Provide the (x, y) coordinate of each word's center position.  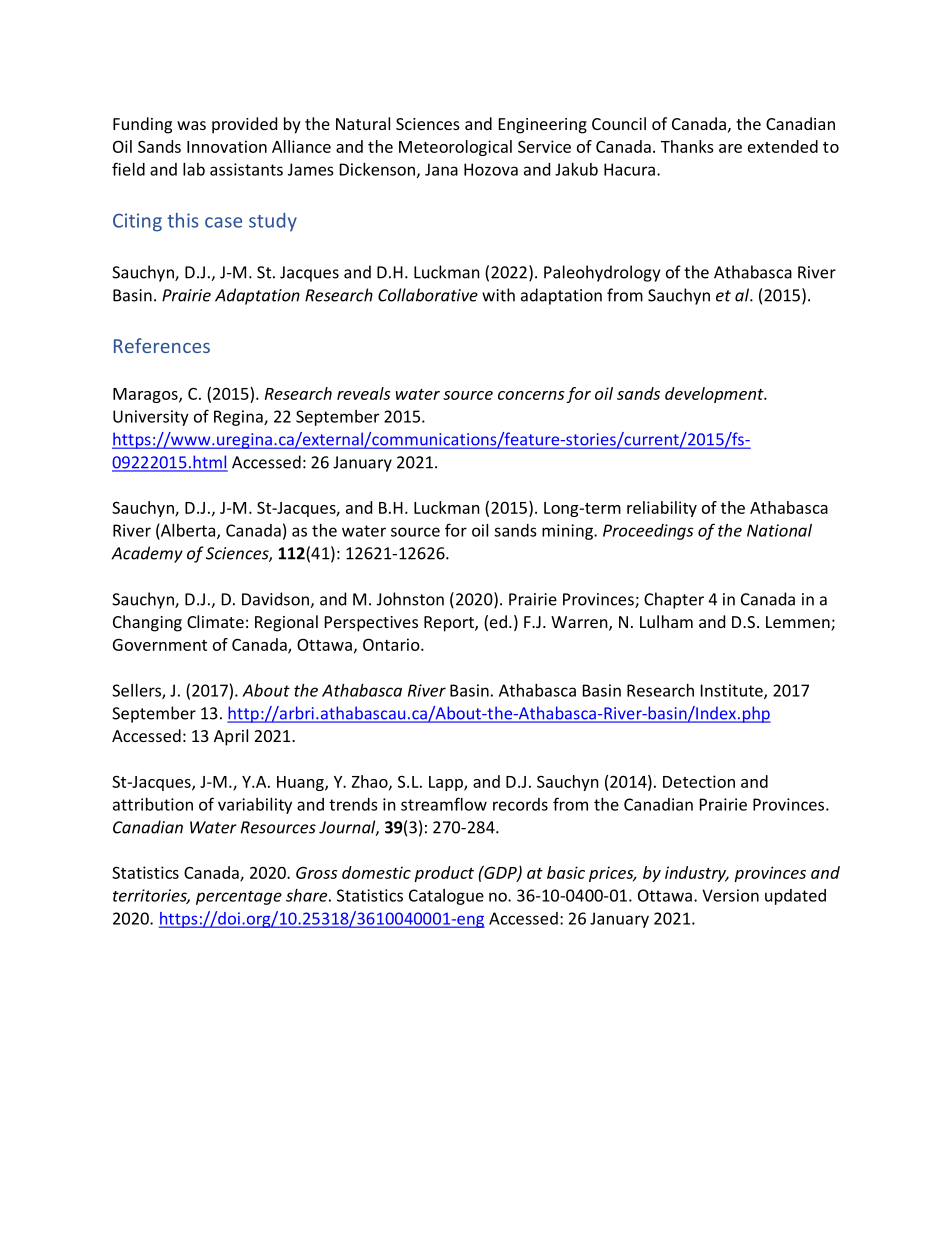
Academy (147, 554)
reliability (662, 509)
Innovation (227, 146)
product (444, 874)
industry (697, 874)
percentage (239, 898)
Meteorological (455, 148)
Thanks (687, 146)
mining (568, 532)
